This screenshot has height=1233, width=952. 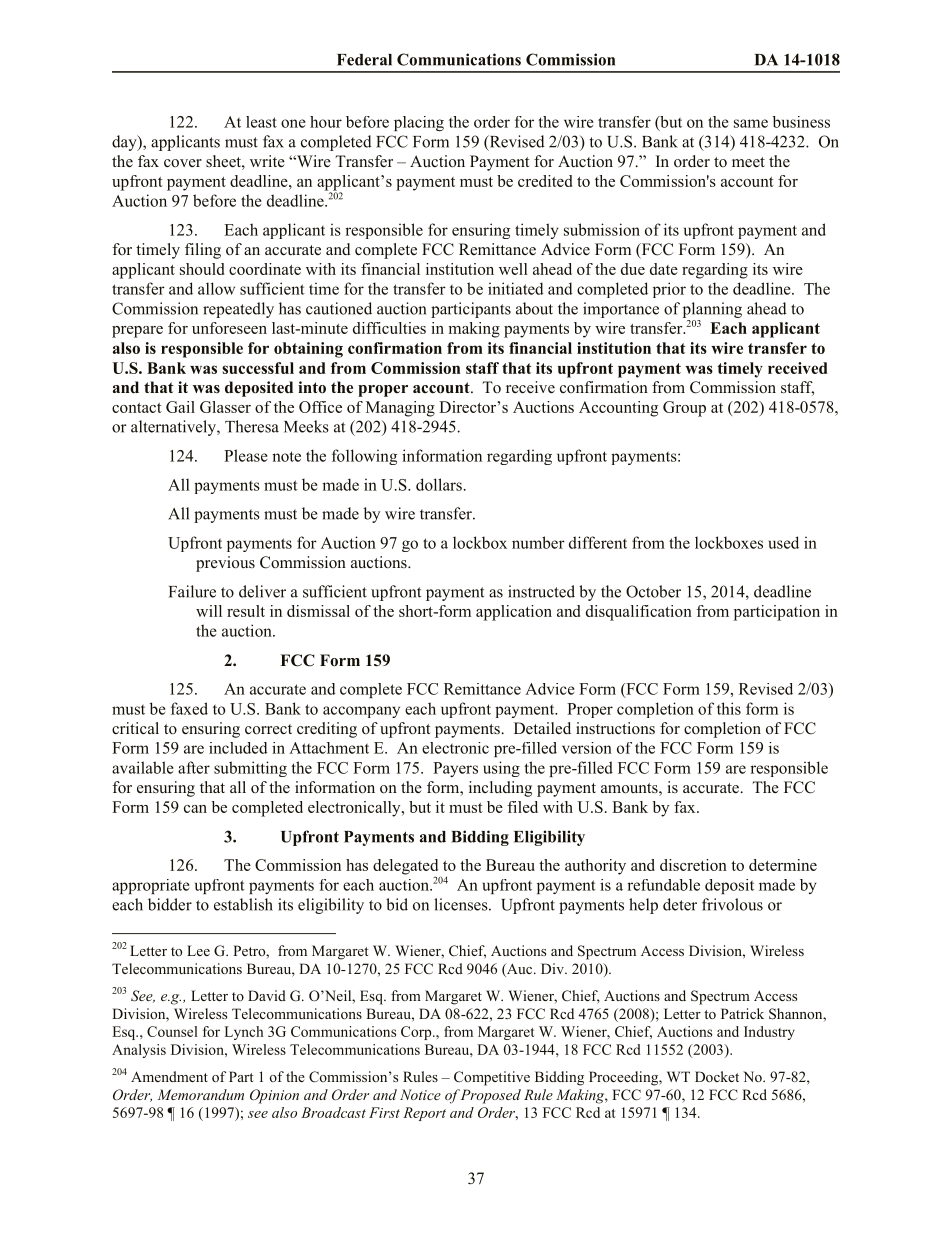 What do you see at coordinates (751, 123) in the screenshot?
I see `same` at bounding box center [751, 123].
